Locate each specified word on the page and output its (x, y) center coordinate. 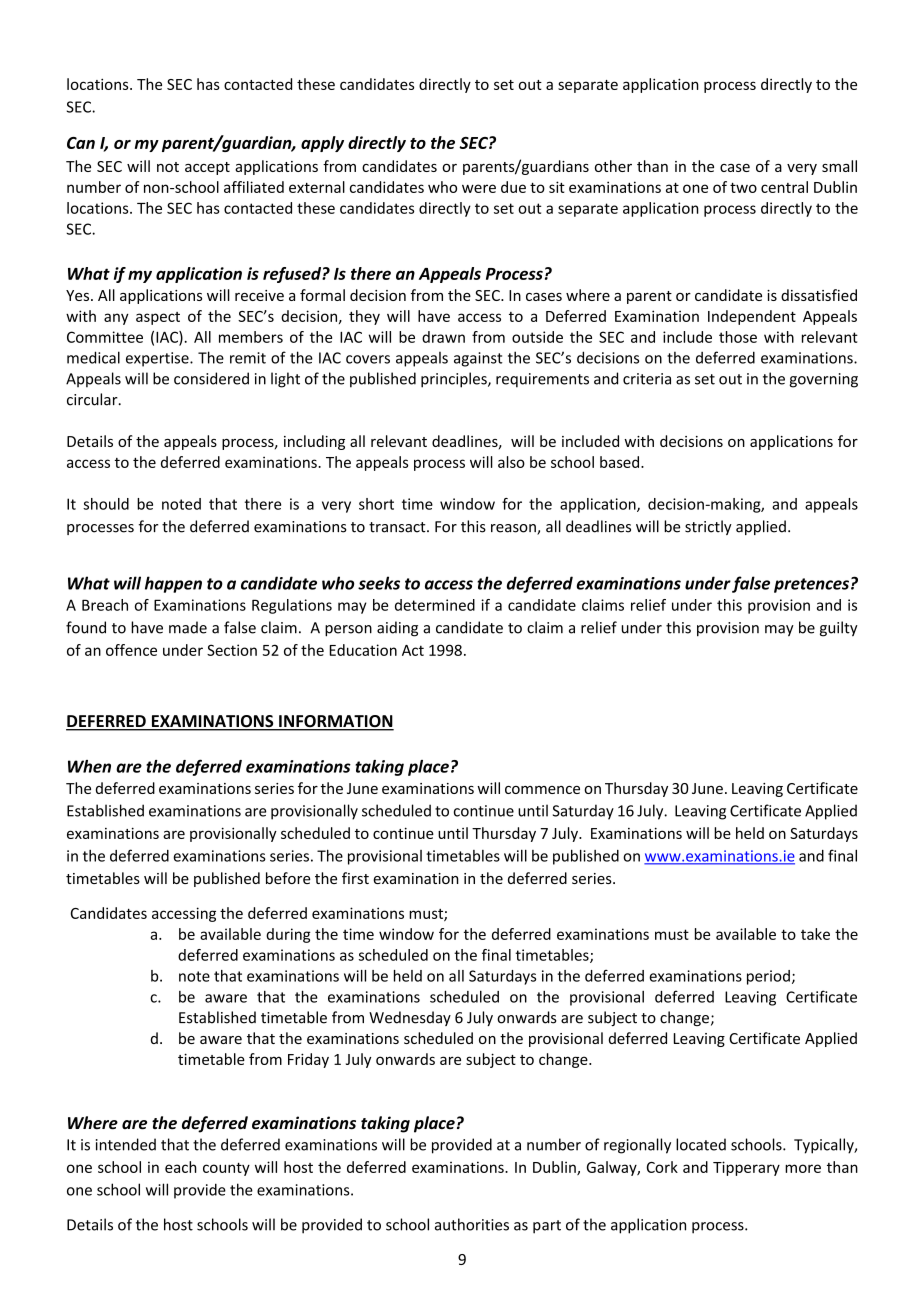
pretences (811, 585)
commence (542, 790)
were (479, 188)
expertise (158, 359)
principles (455, 380)
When (89, 766)
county (226, 1169)
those (738, 337)
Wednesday (410, 1018)
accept (207, 168)
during (288, 935)
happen (173, 584)
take (815, 934)
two (743, 187)
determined (435, 605)
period (768, 977)
